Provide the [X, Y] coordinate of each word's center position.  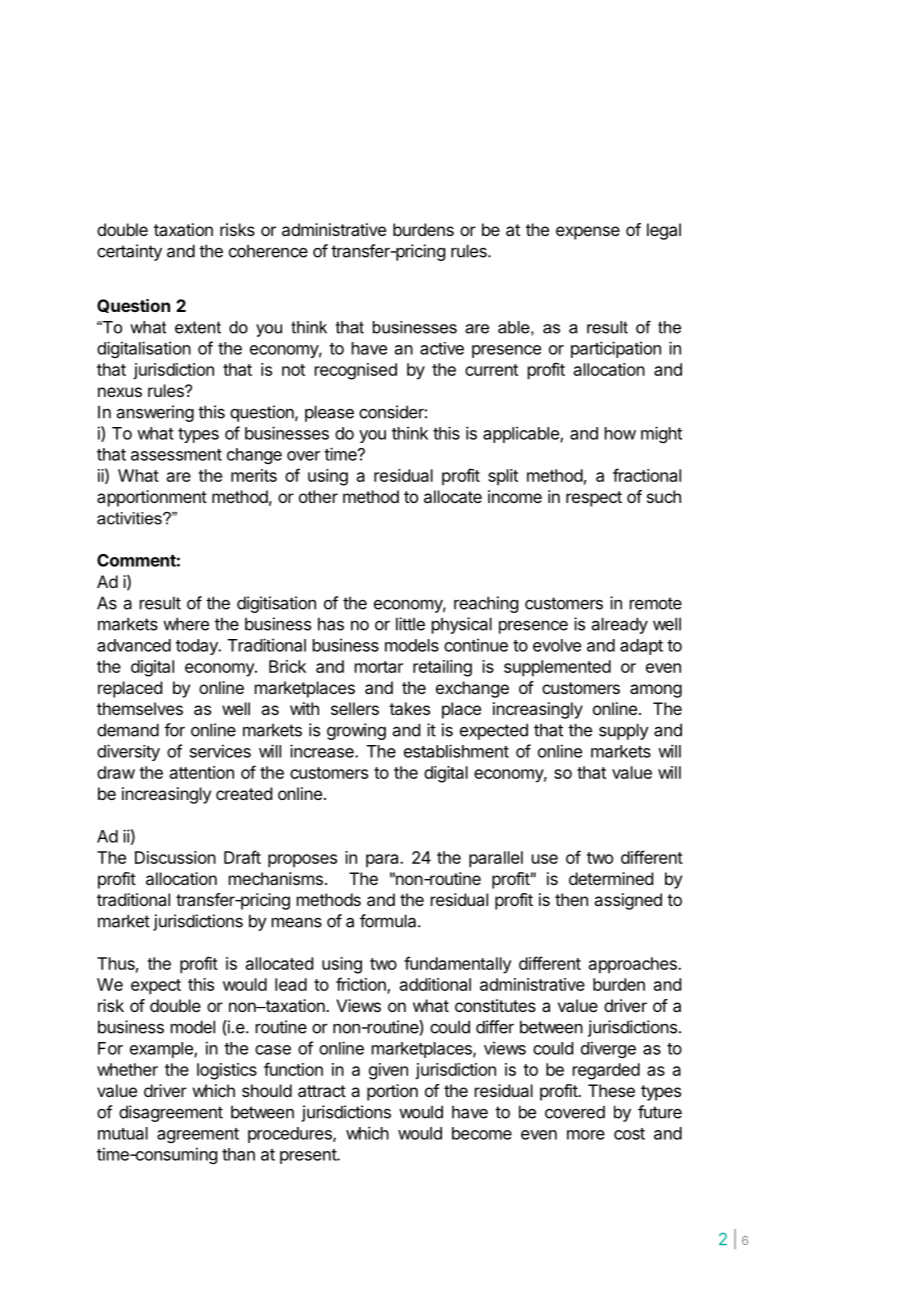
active [442, 348]
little [410, 624]
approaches [634, 965]
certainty [129, 252]
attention [202, 772]
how [620, 433]
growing [356, 731]
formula [389, 921]
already [620, 625]
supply [624, 731]
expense [588, 233]
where [186, 624]
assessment [176, 455]
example [162, 1050]
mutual [123, 1133]
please [329, 413]
